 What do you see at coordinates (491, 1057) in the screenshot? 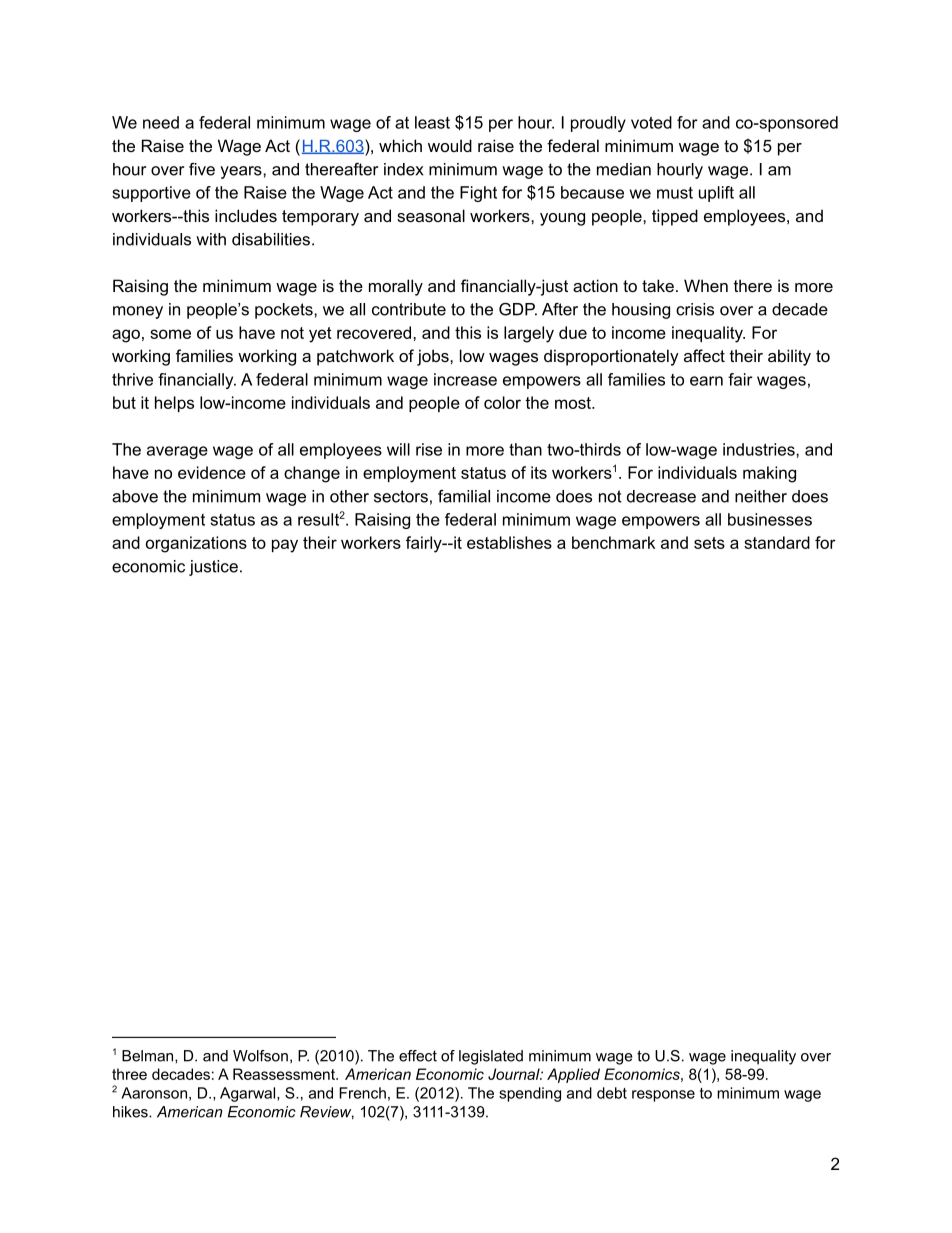
I see `legislated` at bounding box center [491, 1057].
